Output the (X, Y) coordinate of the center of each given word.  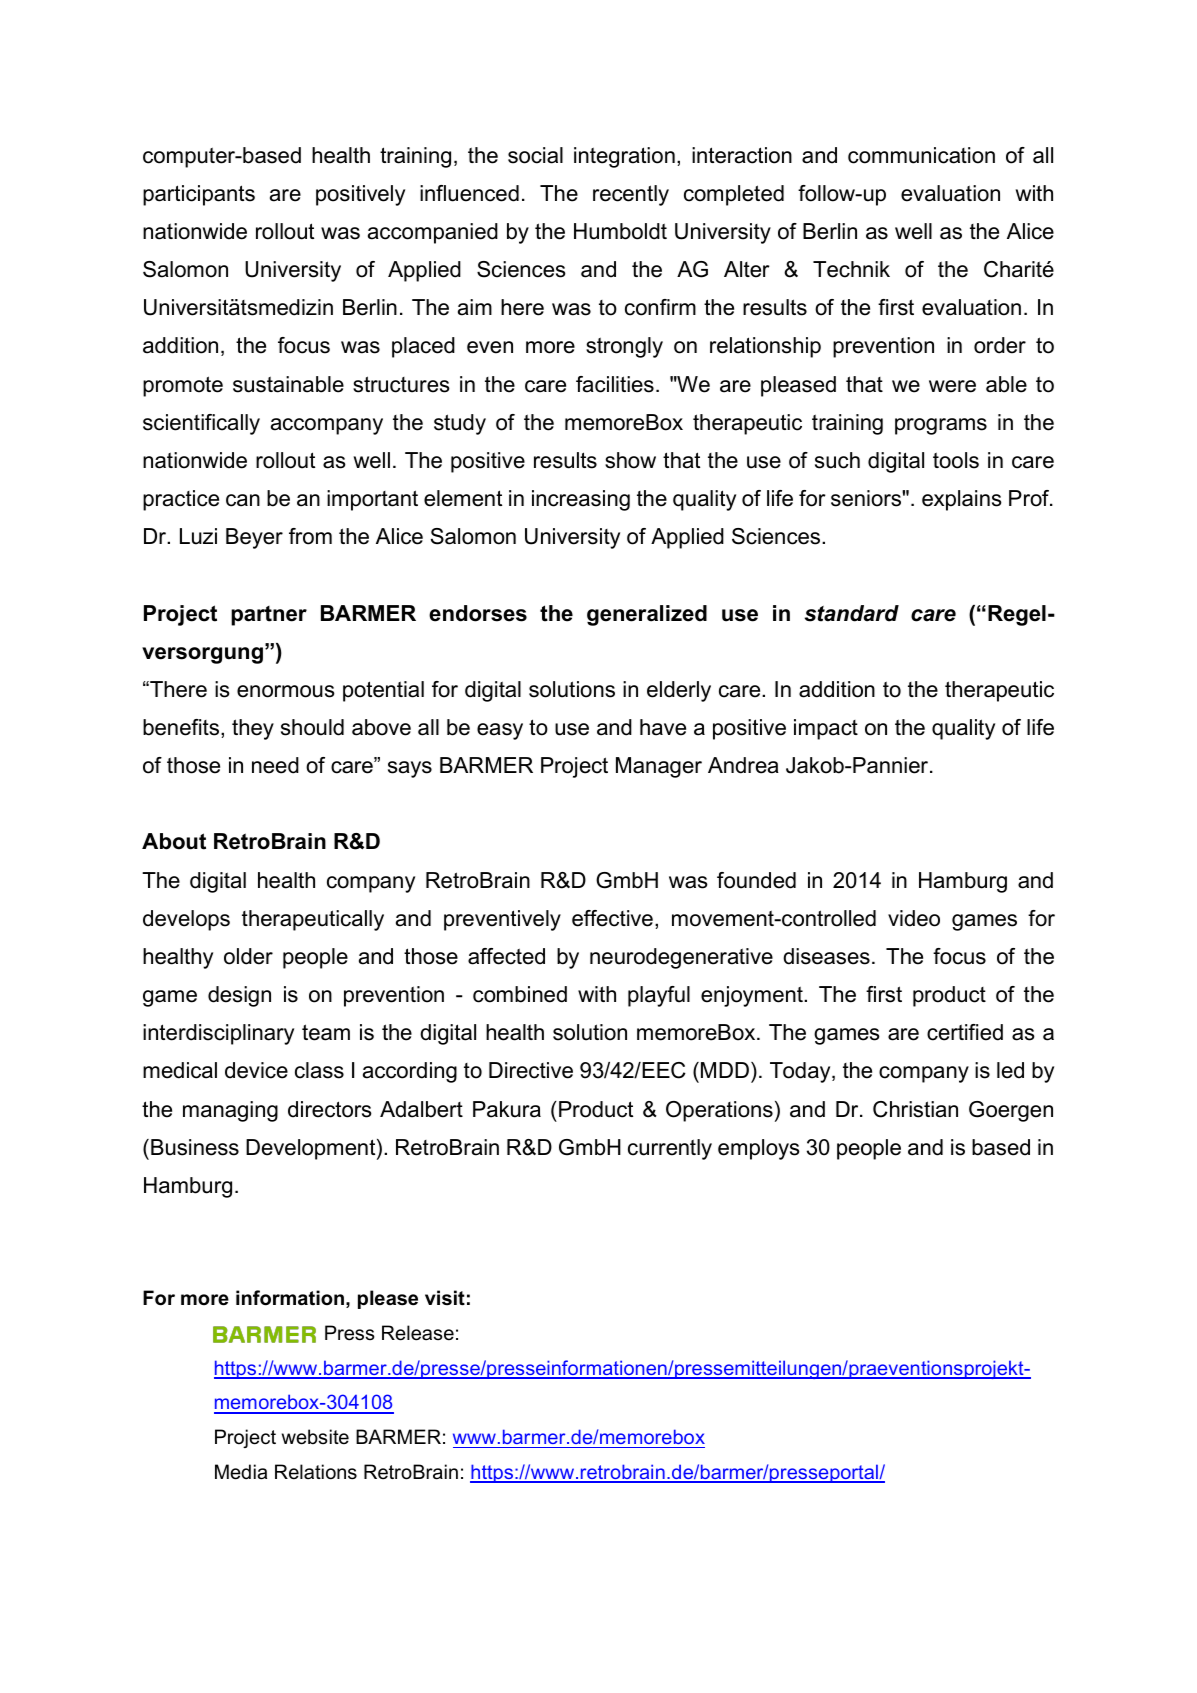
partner (269, 616)
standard (852, 613)
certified (965, 1032)
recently (631, 195)
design (239, 996)
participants (199, 195)
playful (659, 996)
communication (921, 155)
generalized (647, 615)
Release (418, 1333)
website (315, 1437)
